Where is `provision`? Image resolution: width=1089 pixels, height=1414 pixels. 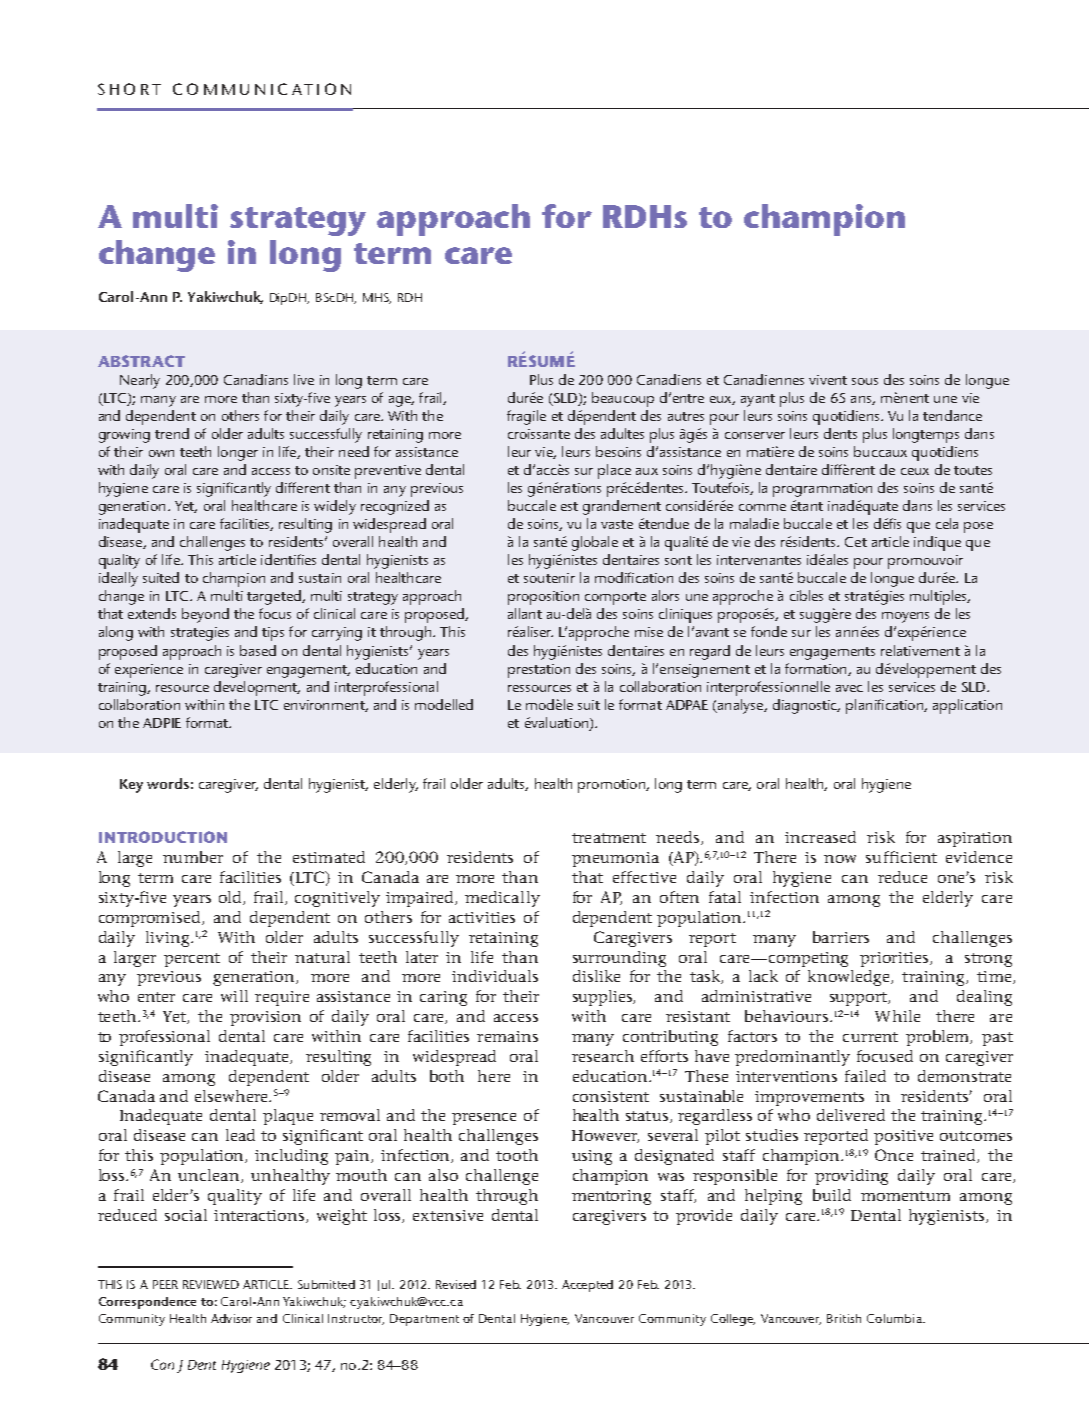
provision is located at coordinates (265, 1018).
